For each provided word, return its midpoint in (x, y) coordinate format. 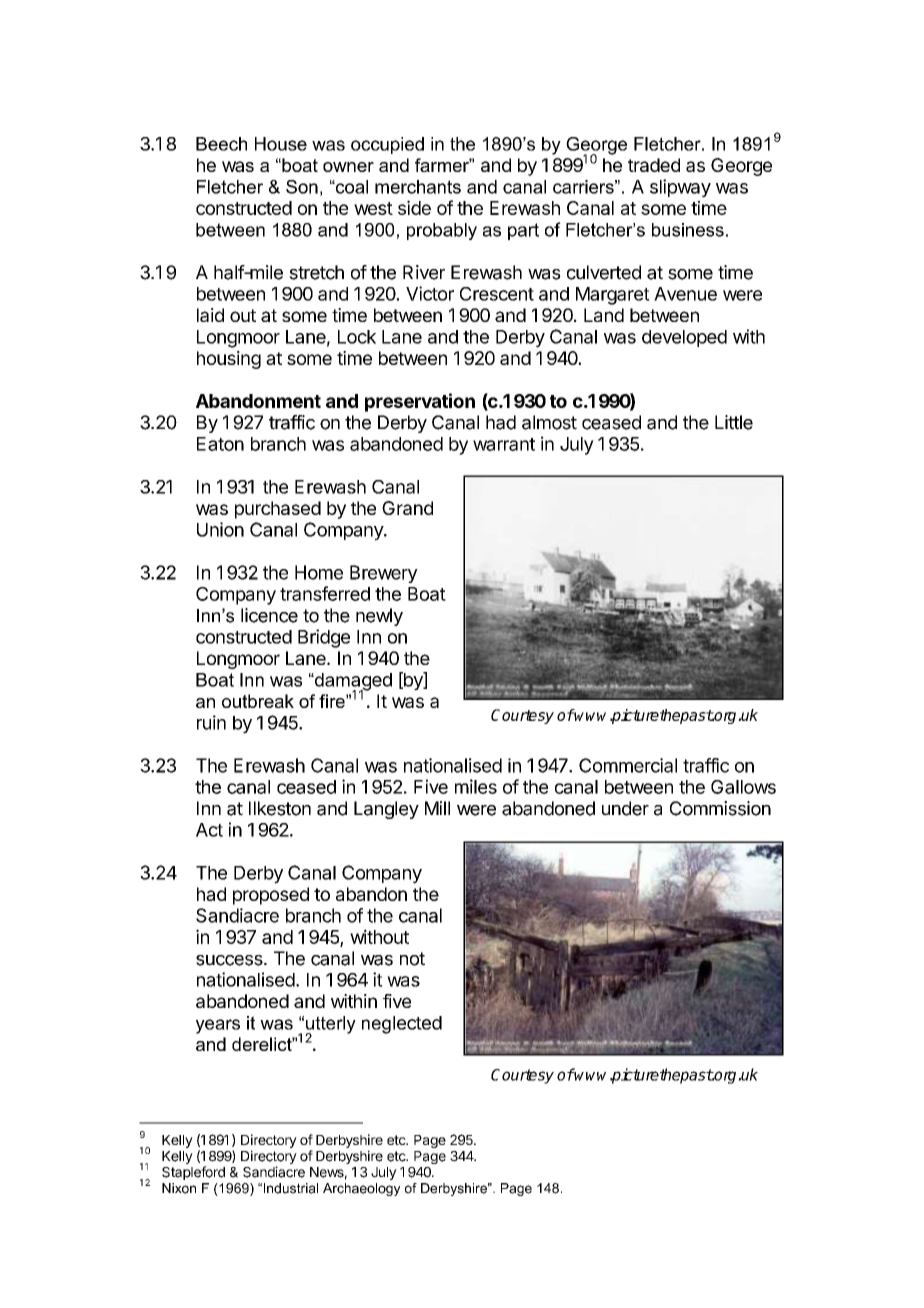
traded (654, 165)
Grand (407, 508)
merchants (418, 187)
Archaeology (361, 1189)
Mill (437, 808)
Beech (221, 144)
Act (209, 830)
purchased (278, 510)
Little (734, 422)
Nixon (179, 1188)
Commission (720, 808)
